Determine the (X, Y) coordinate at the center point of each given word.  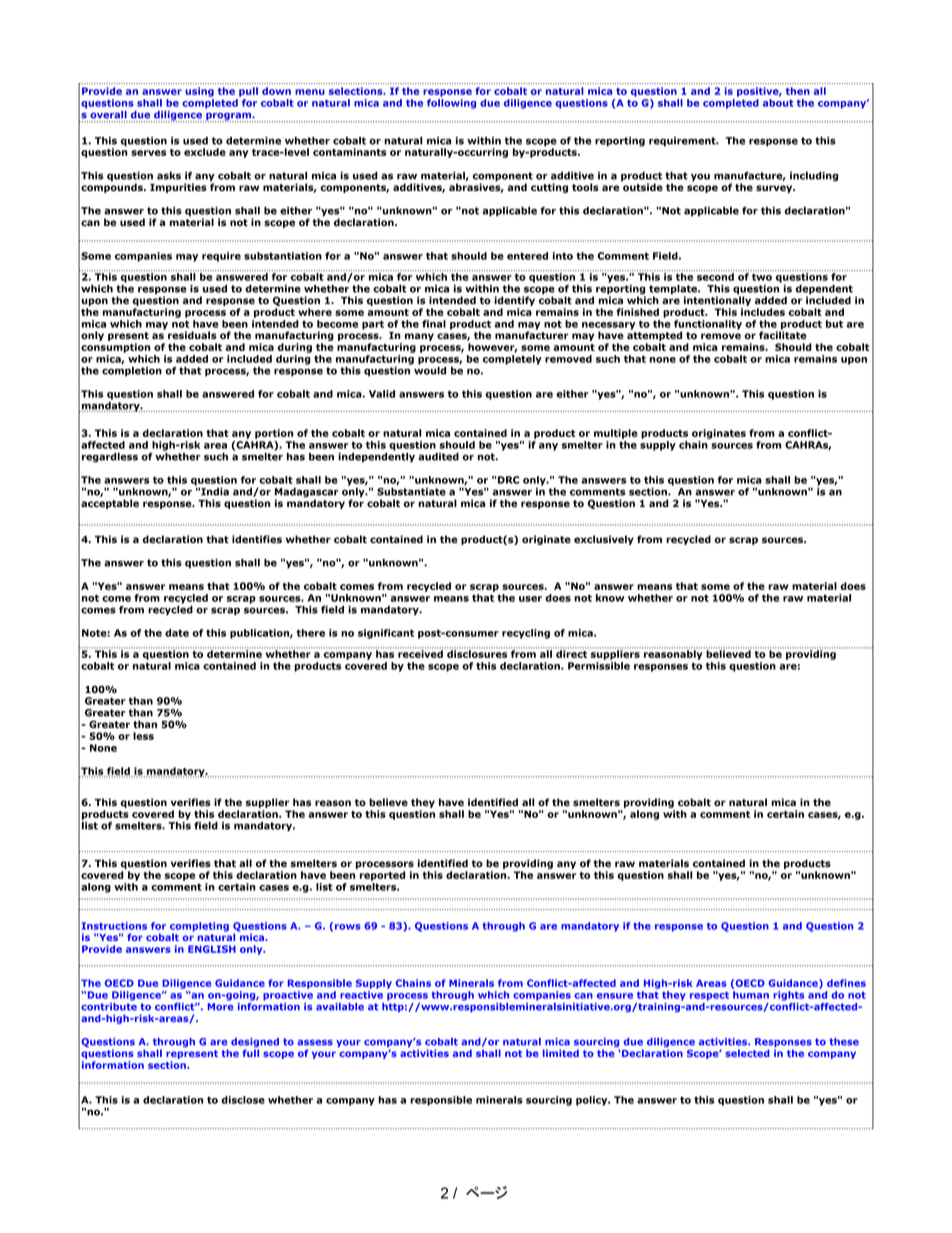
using (199, 92)
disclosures (478, 653)
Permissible (599, 666)
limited (561, 1053)
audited (438, 457)
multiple (616, 434)
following (451, 104)
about (778, 103)
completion (132, 370)
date (177, 633)
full (250, 1053)
